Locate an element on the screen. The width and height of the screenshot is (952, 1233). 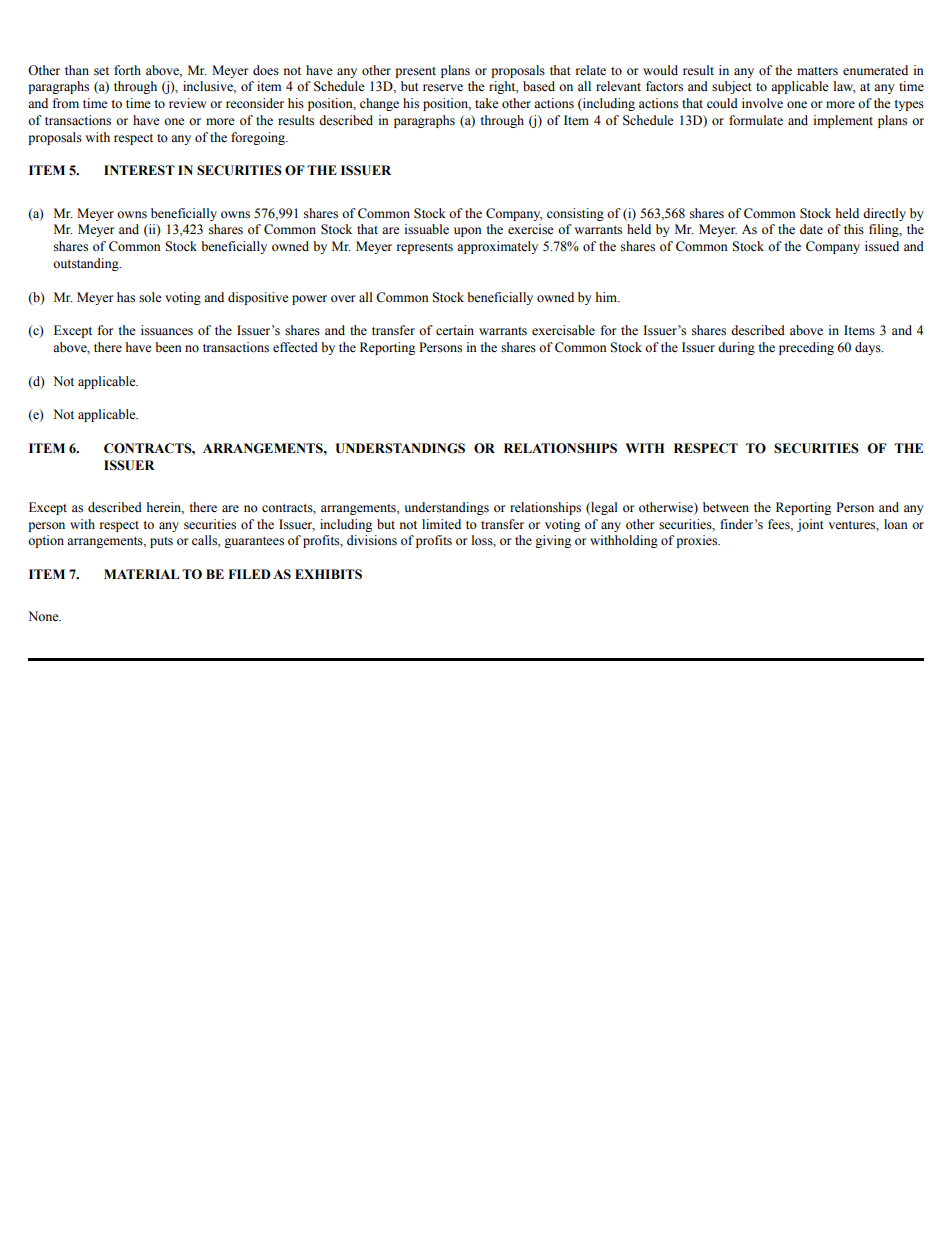
preceding is located at coordinates (806, 348).
